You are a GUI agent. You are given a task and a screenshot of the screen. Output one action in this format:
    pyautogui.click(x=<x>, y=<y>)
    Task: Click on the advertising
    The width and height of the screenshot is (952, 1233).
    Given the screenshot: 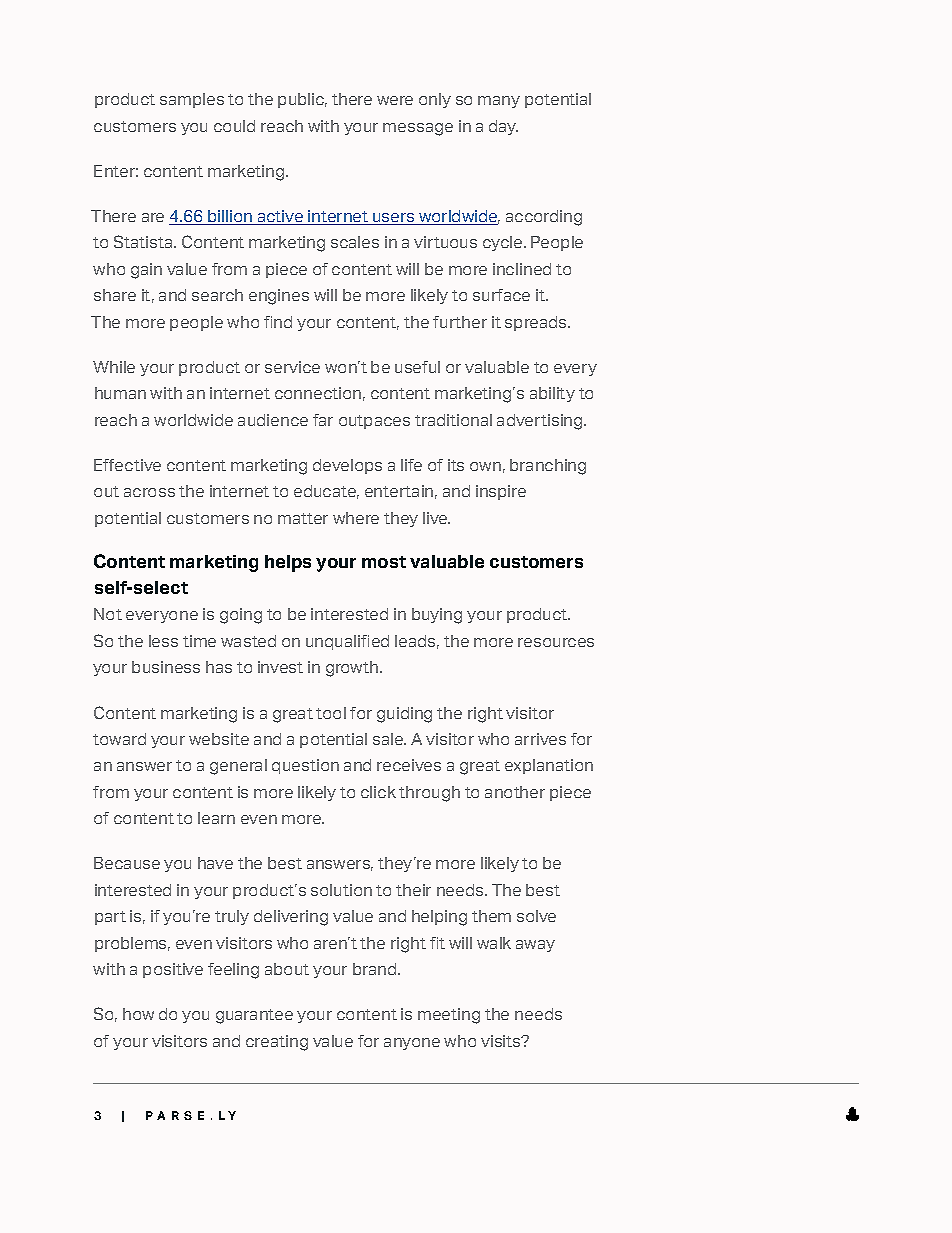 What is the action you would take?
    pyautogui.click(x=541, y=422)
